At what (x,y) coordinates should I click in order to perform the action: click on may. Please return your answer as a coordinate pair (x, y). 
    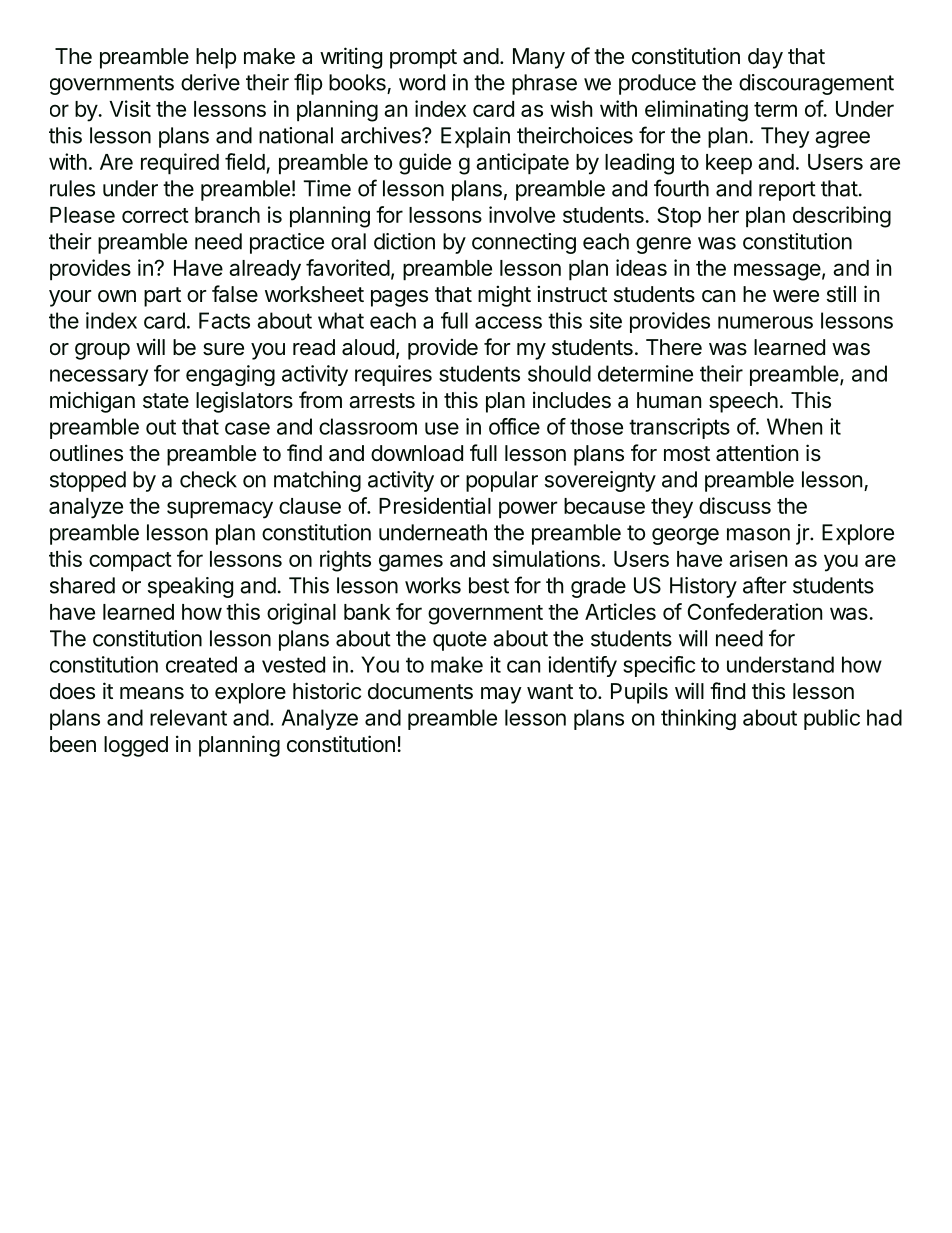
    Looking at the image, I should click on (501, 695).
